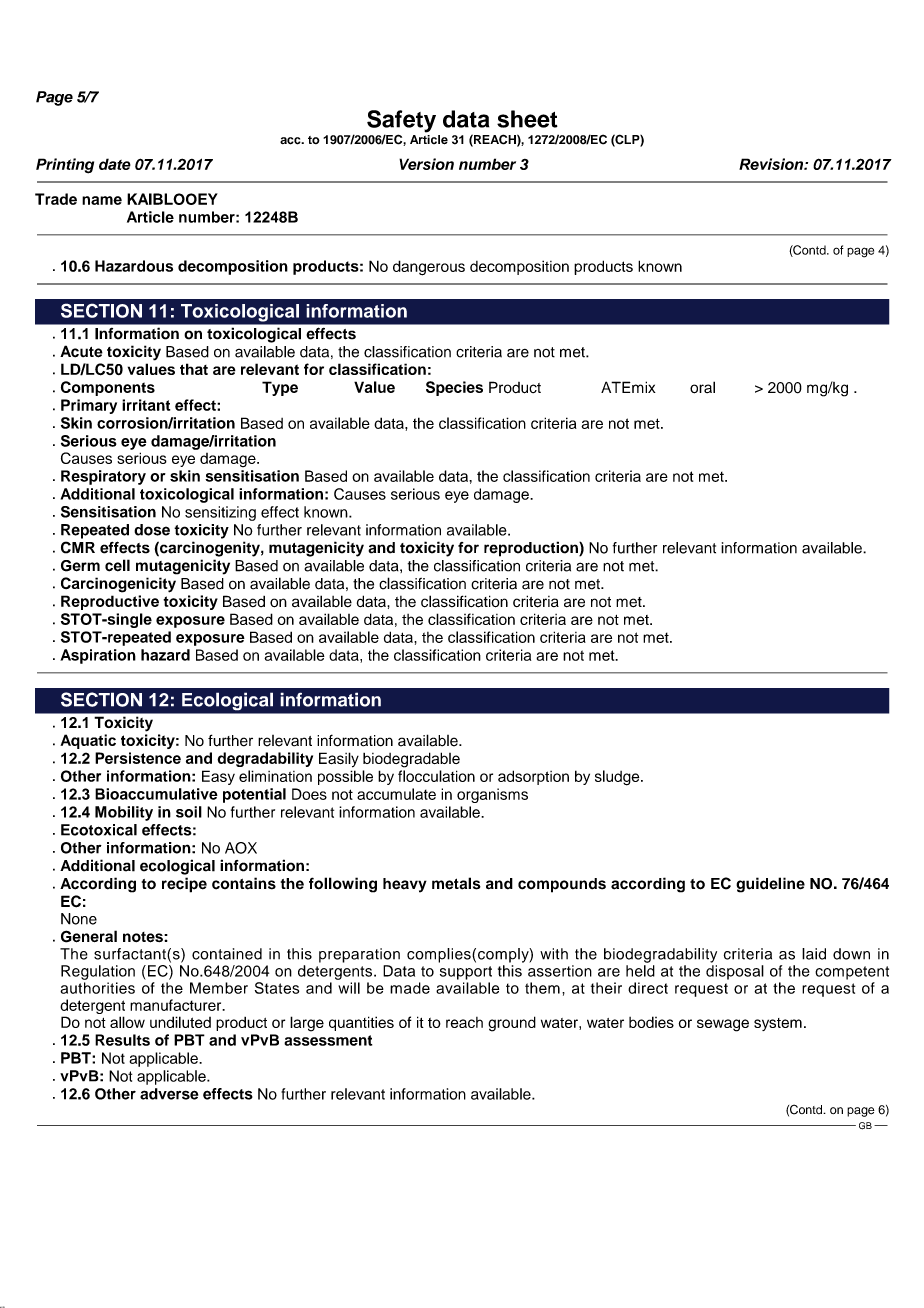 The image size is (924, 1308). Describe the element at coordinates (512, 1024) in the screenshot. I see `ground` at that location.
